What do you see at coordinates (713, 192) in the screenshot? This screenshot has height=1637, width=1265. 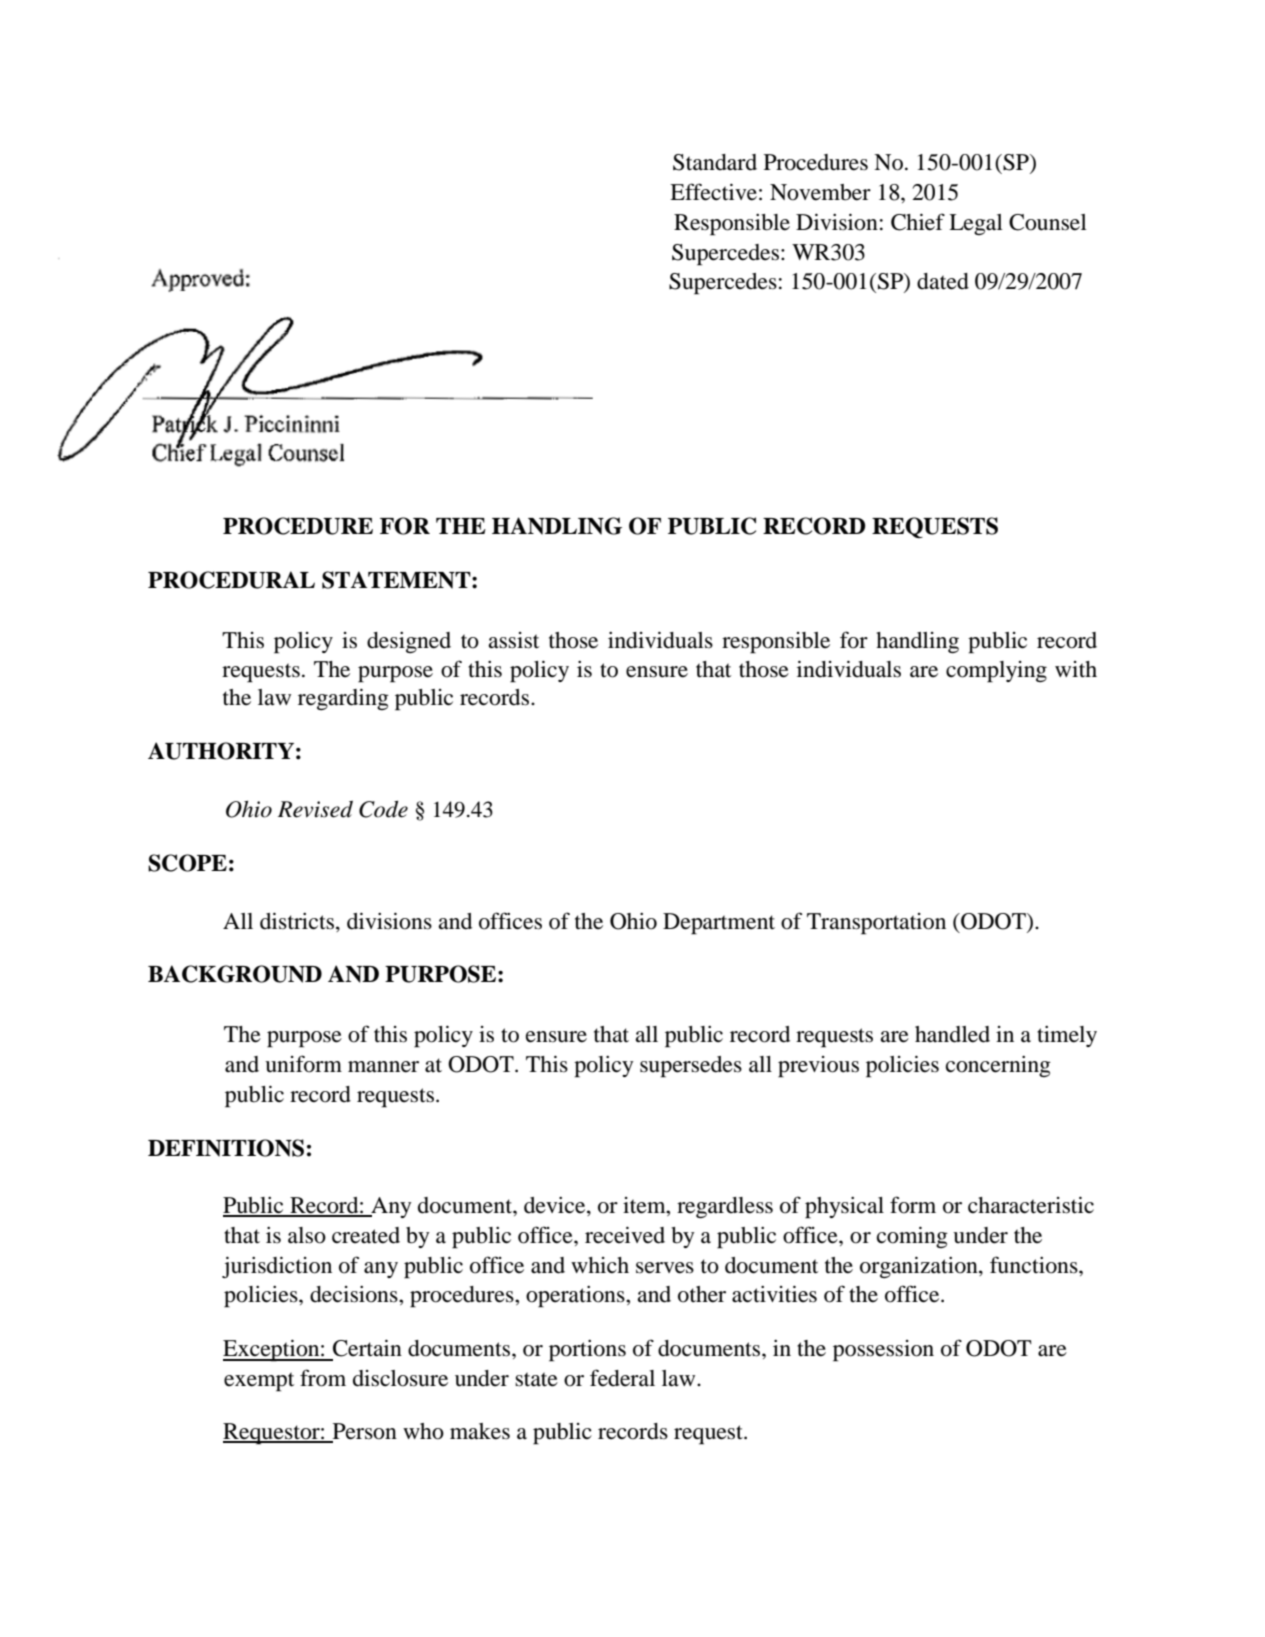 I see `Effective` at bounding box center [713, 192].
